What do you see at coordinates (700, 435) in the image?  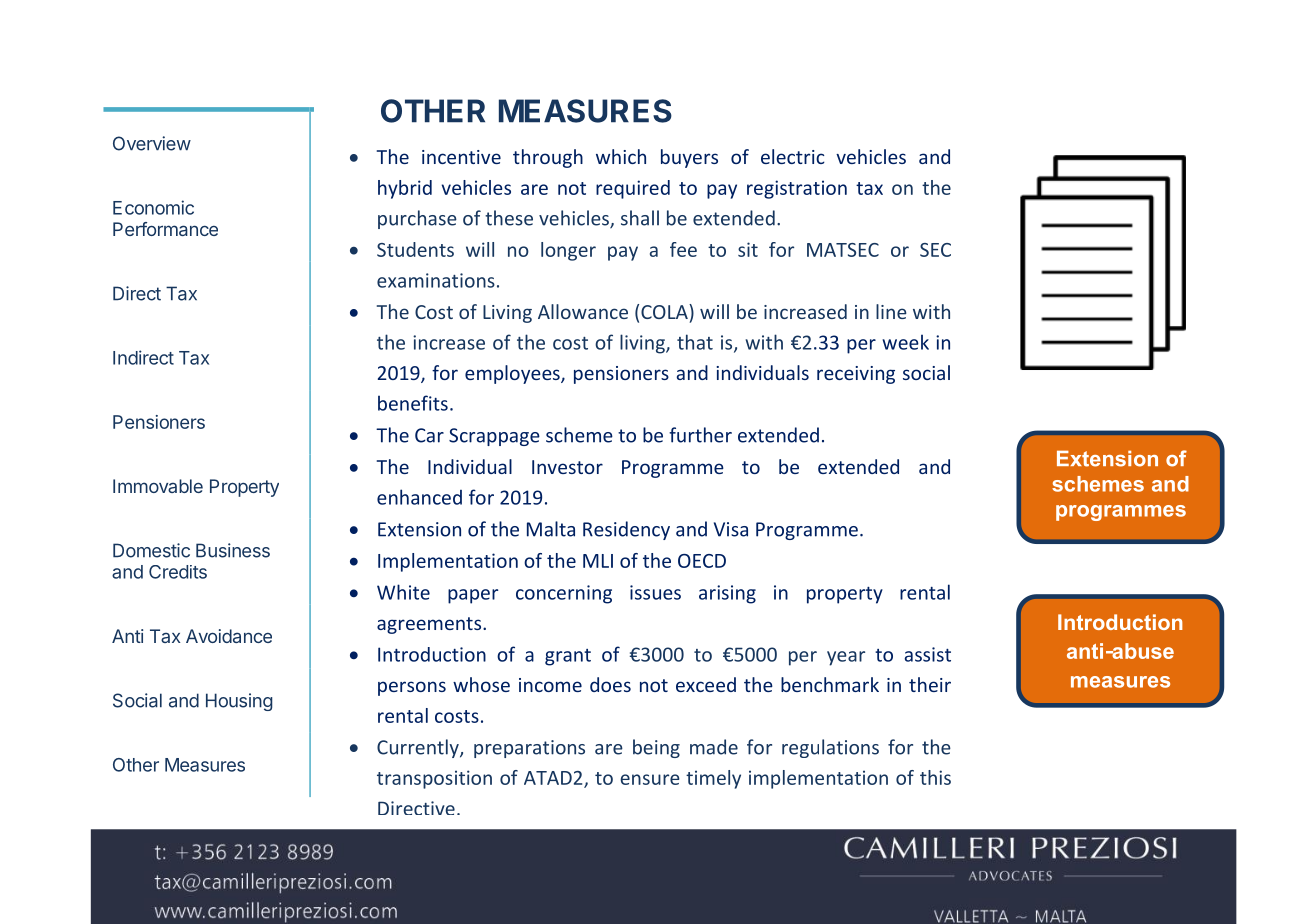 I see `further` at bounding box center [700, 435].
